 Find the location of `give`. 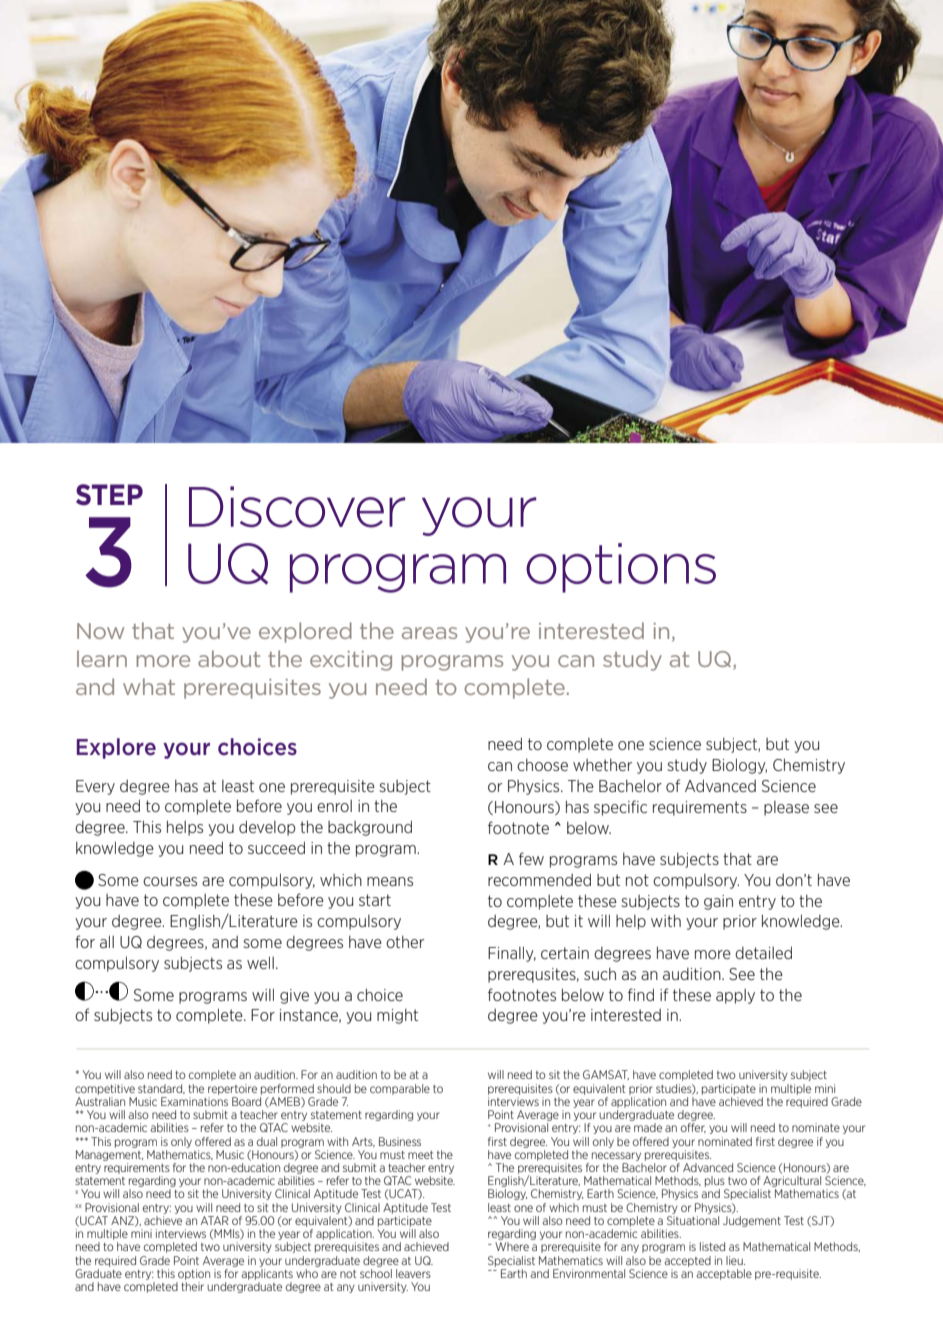

give is located at coordinates (294, 996).
